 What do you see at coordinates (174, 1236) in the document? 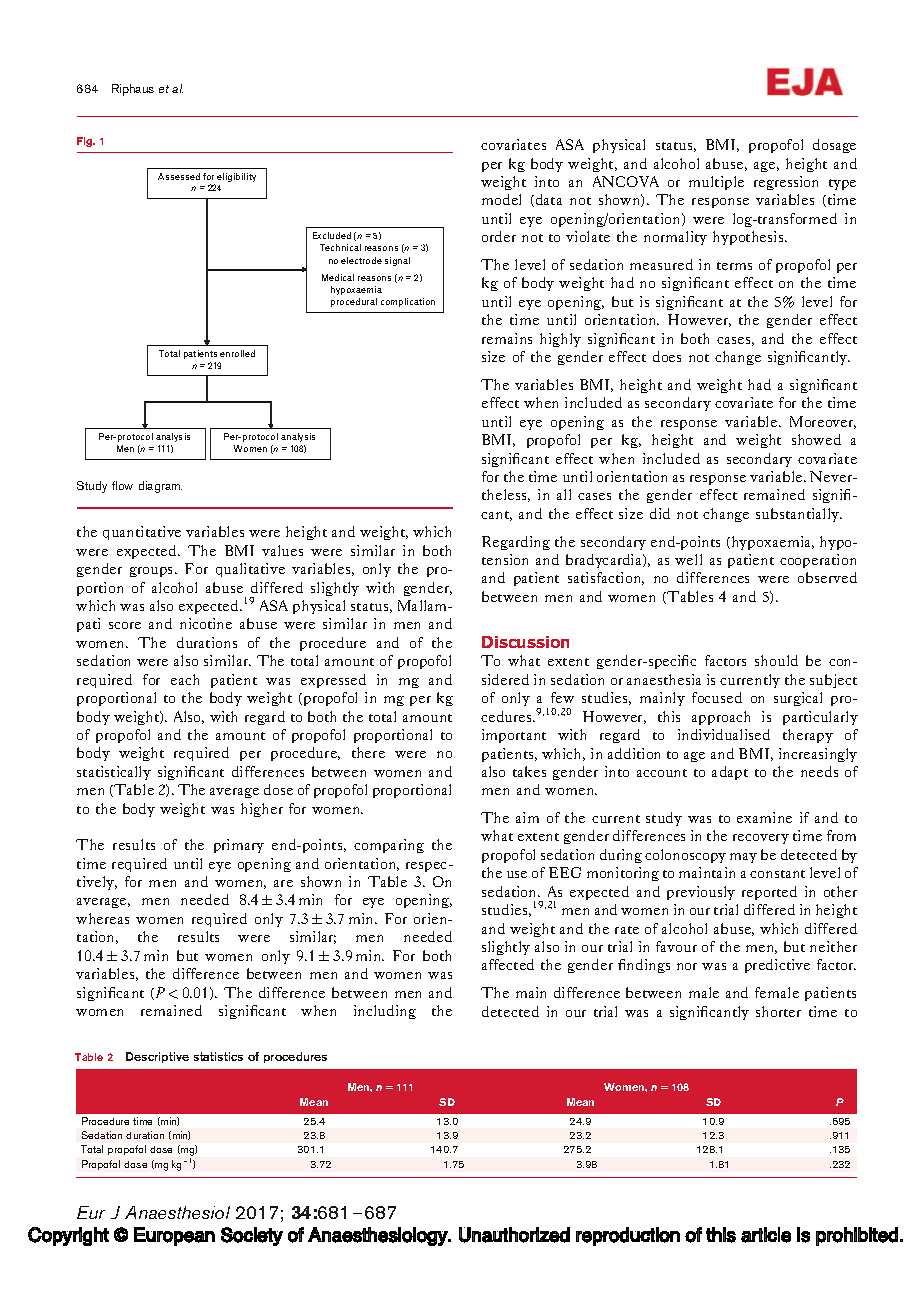
I see `European` at bounding box center [174, 1236].
